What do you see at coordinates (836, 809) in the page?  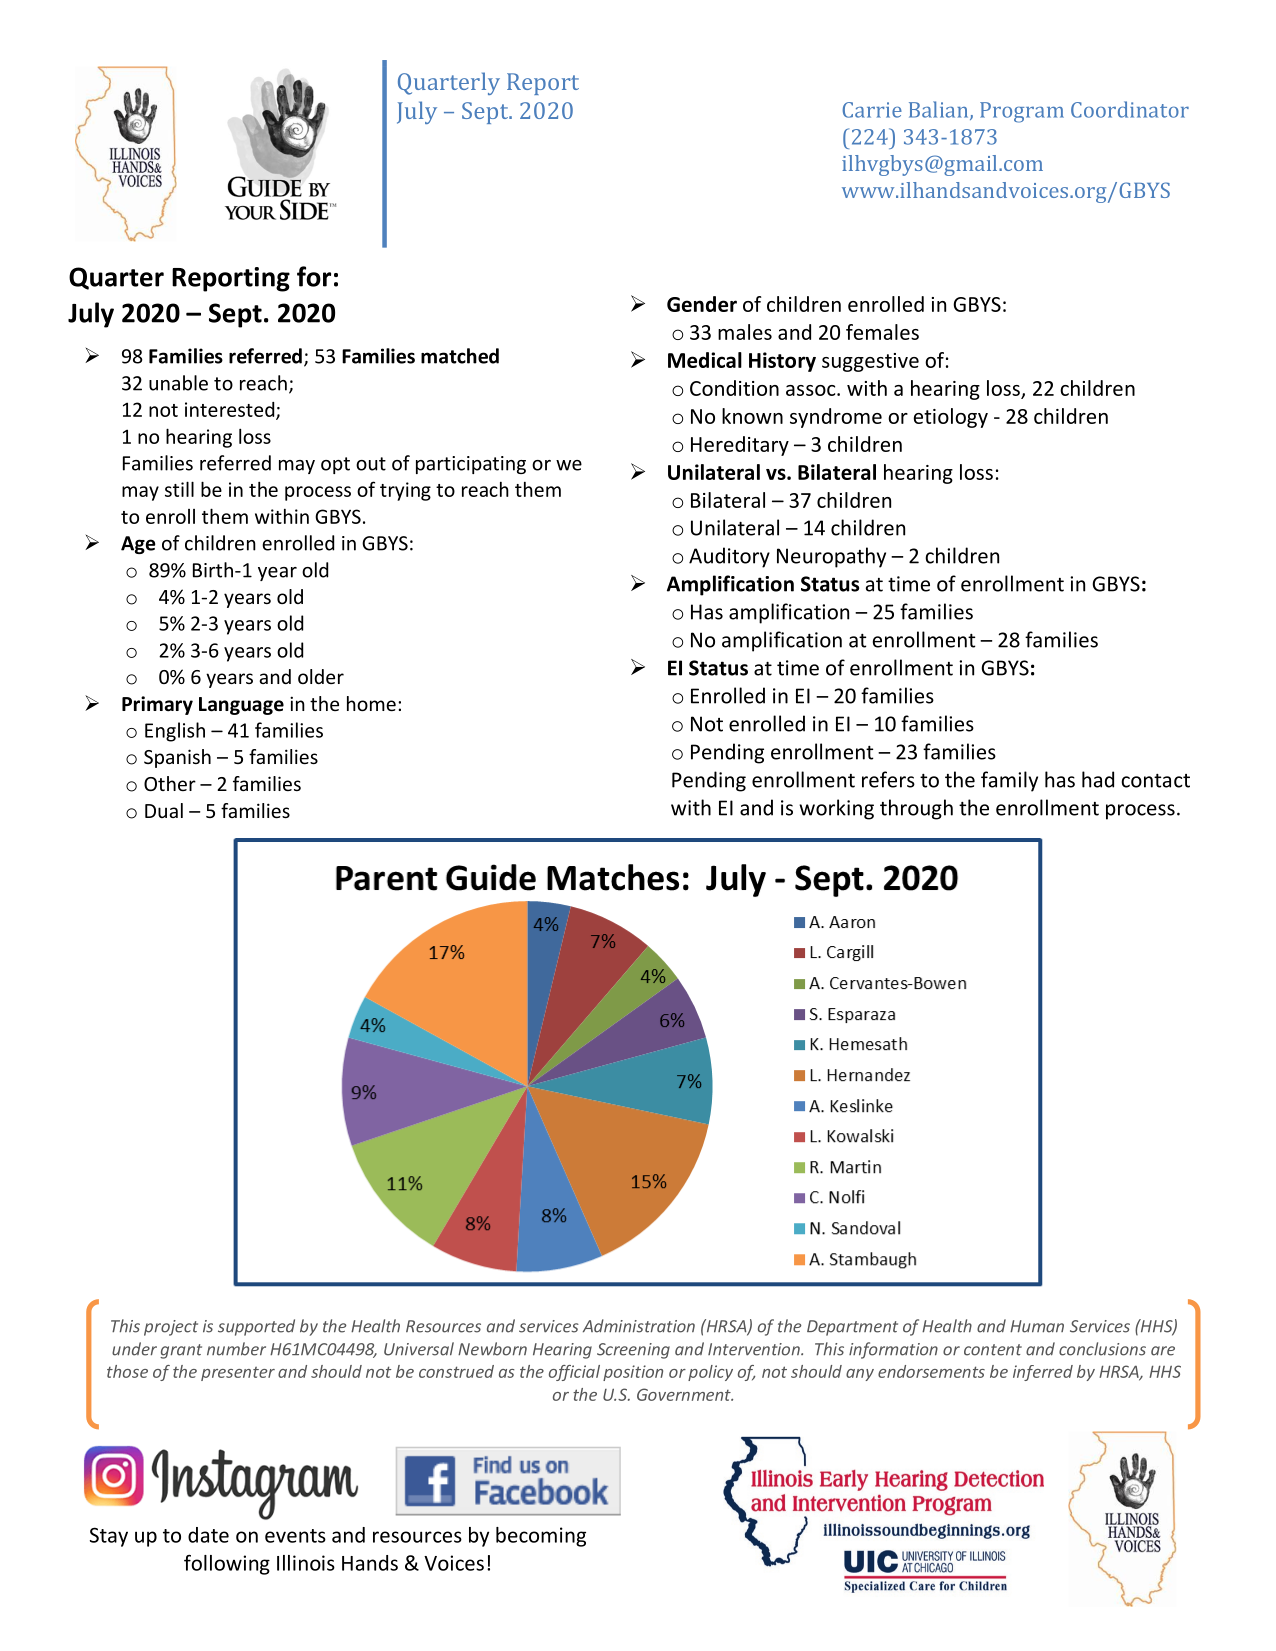 I see `working` at bounding box center [836, 809].
